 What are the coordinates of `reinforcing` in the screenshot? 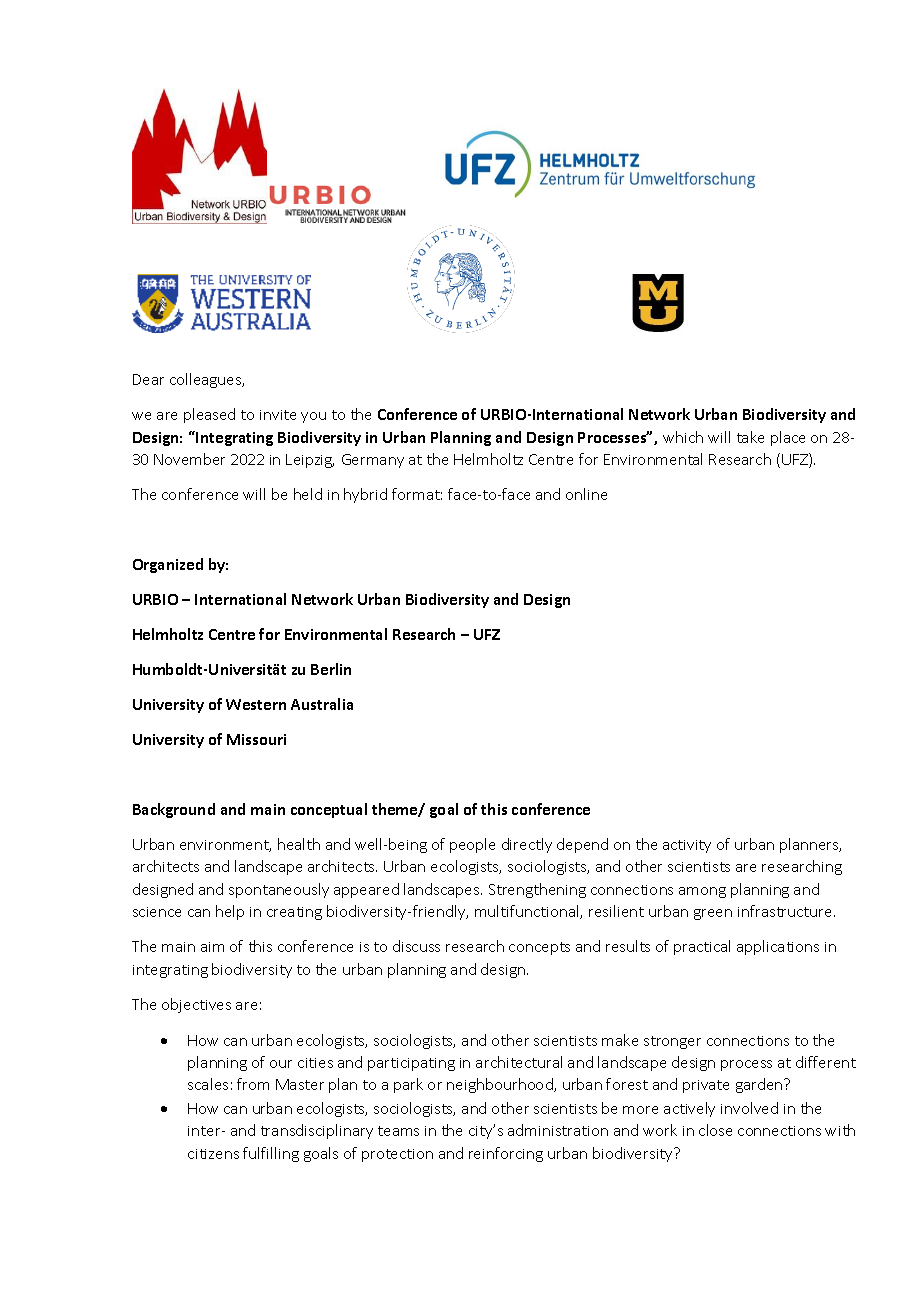 It's located at (506, 1154).
